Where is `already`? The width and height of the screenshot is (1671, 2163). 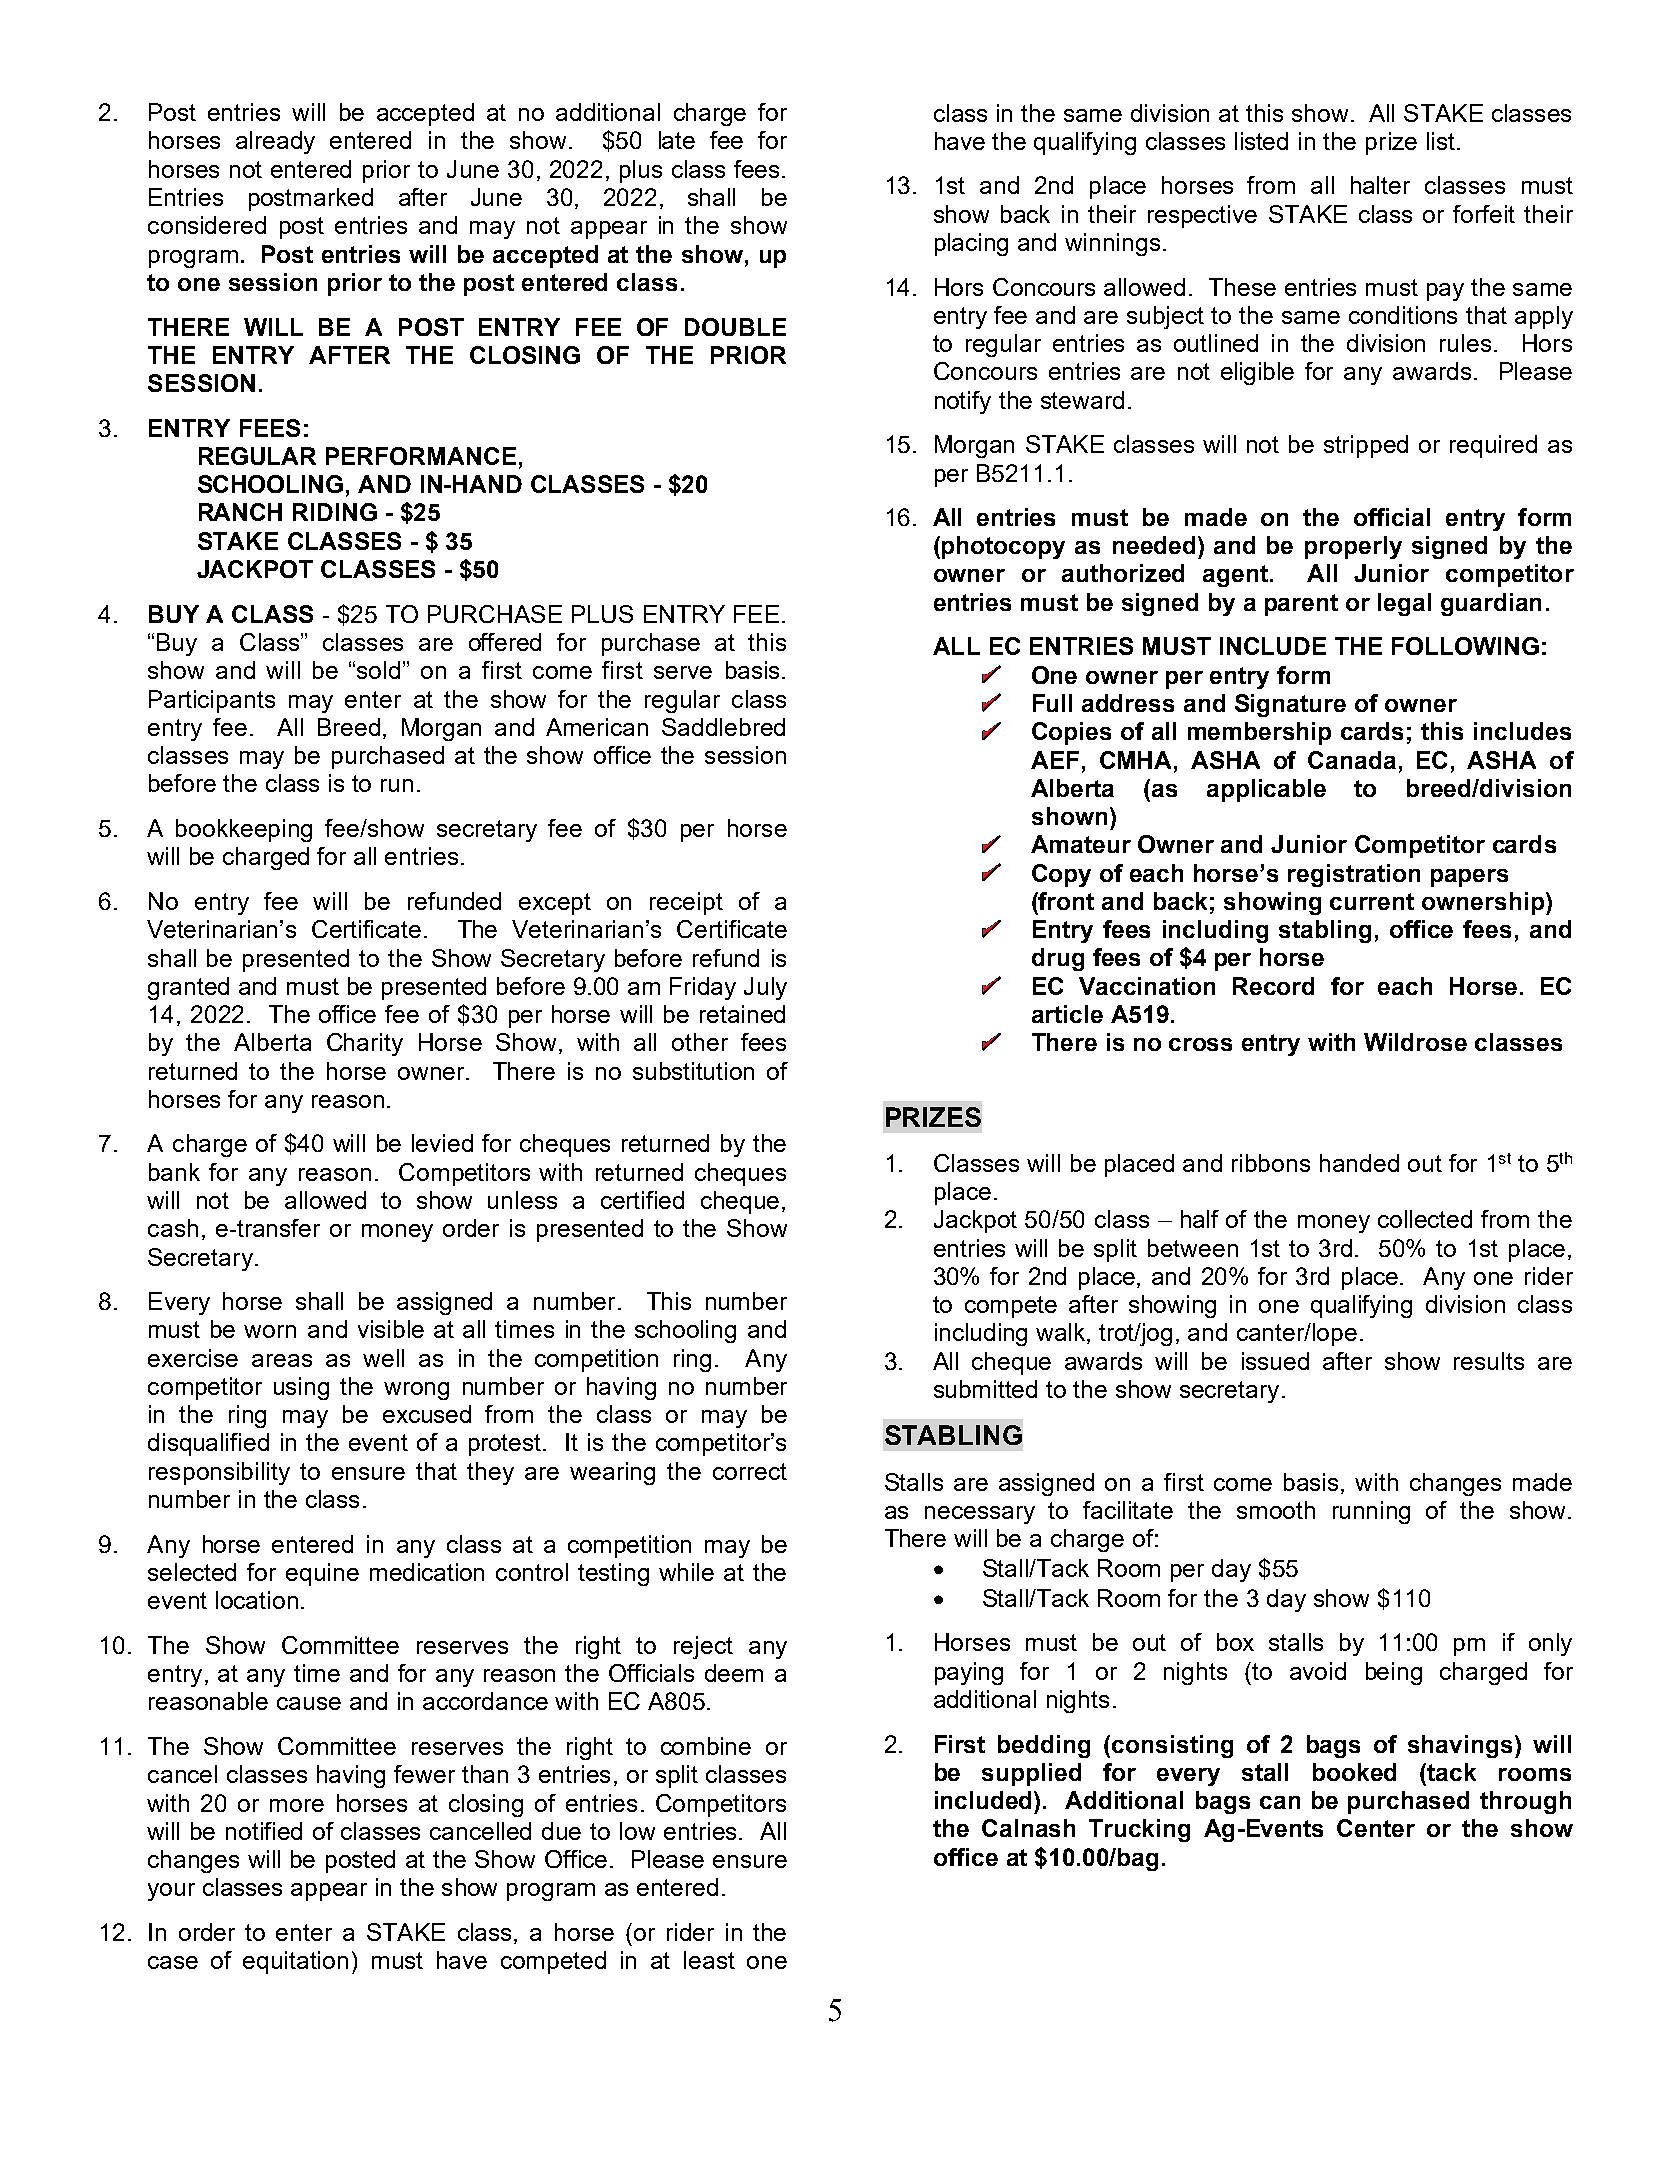 already is located at coordinates (275, 142).
